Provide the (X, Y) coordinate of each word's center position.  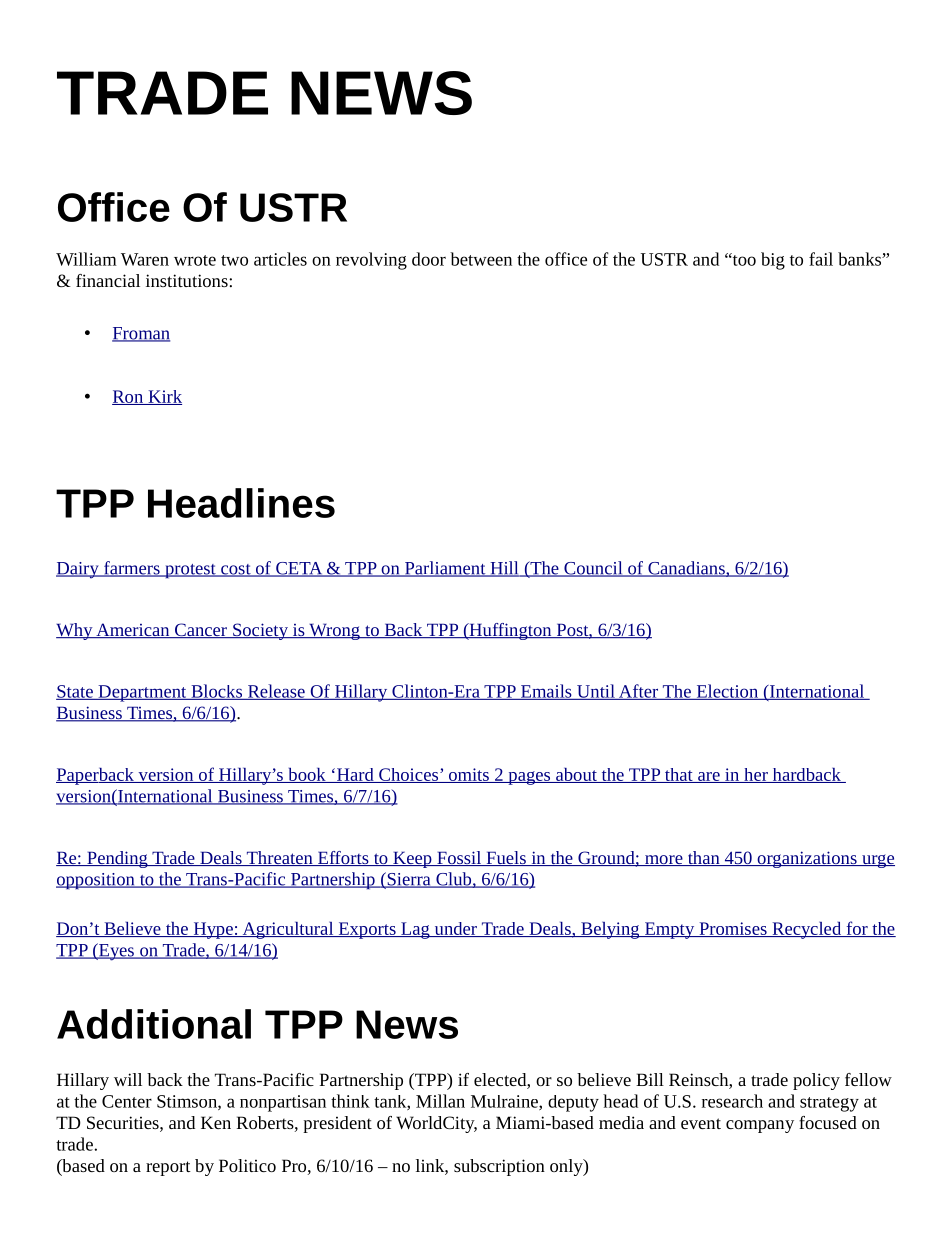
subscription (499, 1167)
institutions (188, 280)
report (168, 1168)
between (481, 259)
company (760, 1126)
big (773, 261)
